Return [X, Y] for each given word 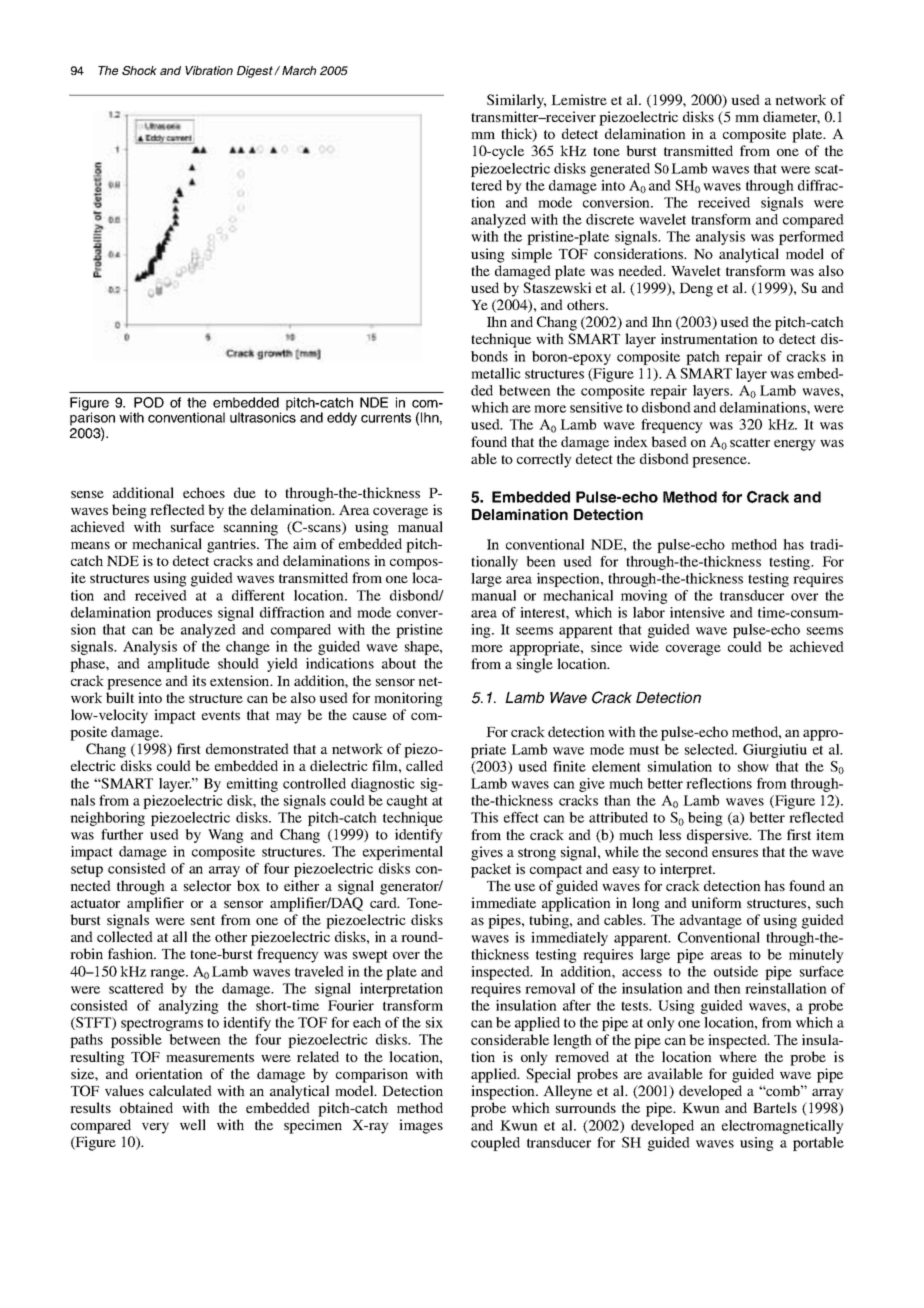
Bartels [775, 1107]
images [421, 1126]
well [193, 1124]
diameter [791, 117]
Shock [139, 70]
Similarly [516, 101]
